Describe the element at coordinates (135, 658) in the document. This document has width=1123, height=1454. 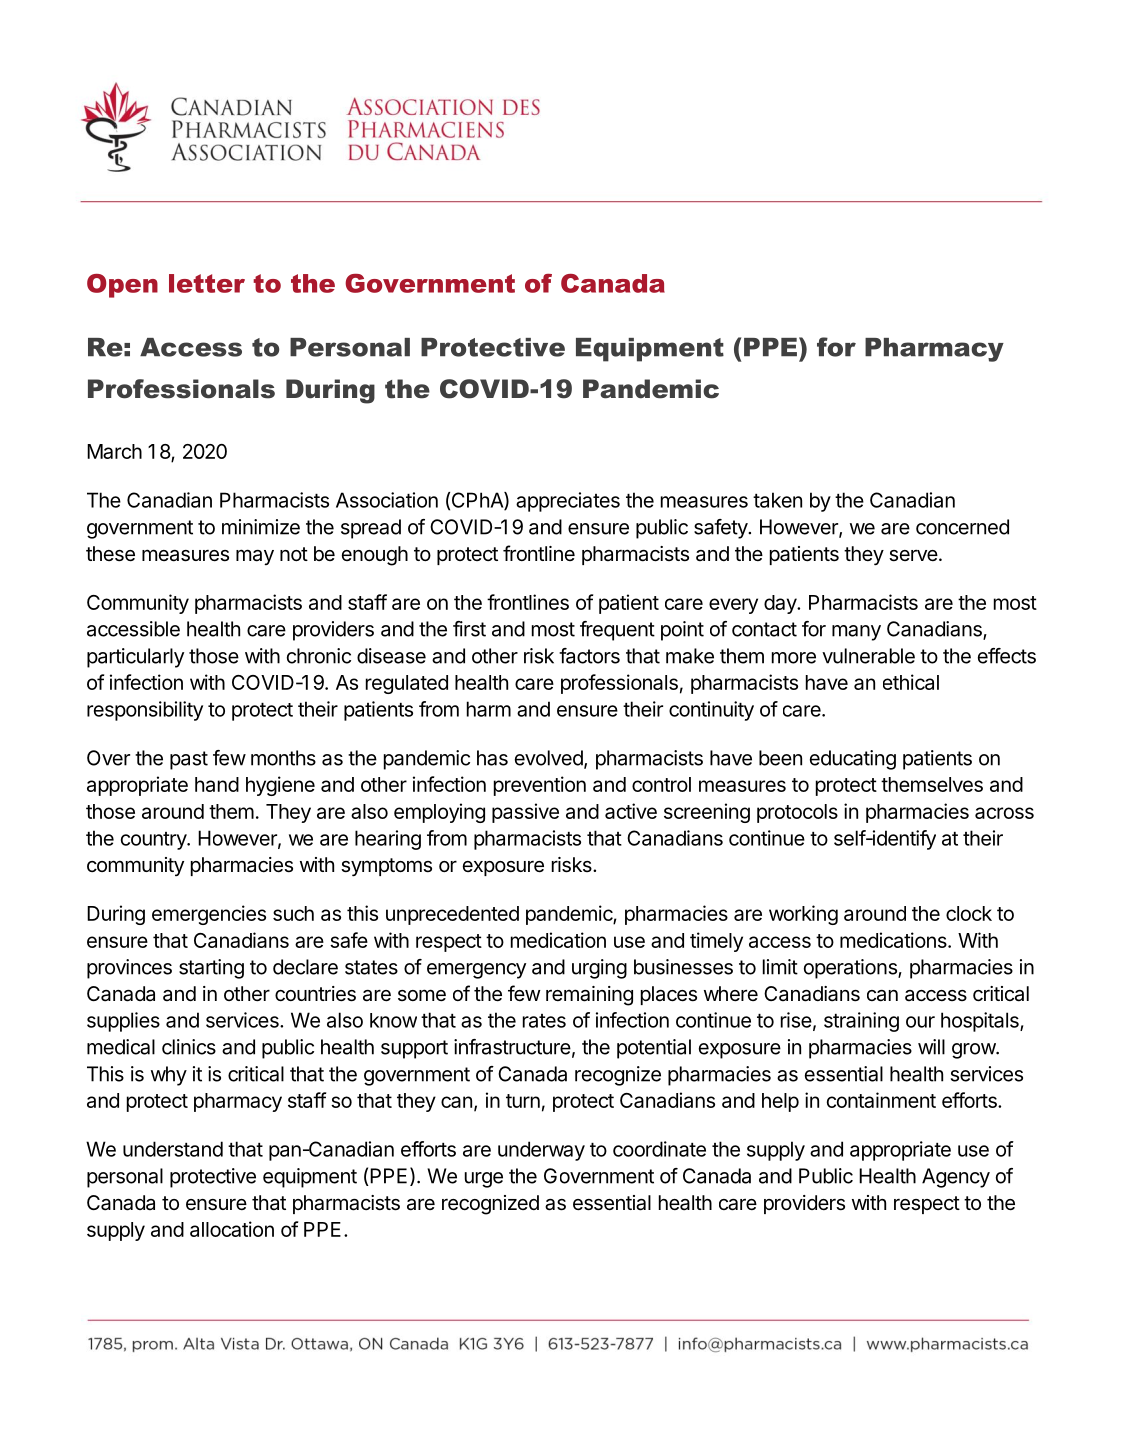
I see `particularly` at that location.
